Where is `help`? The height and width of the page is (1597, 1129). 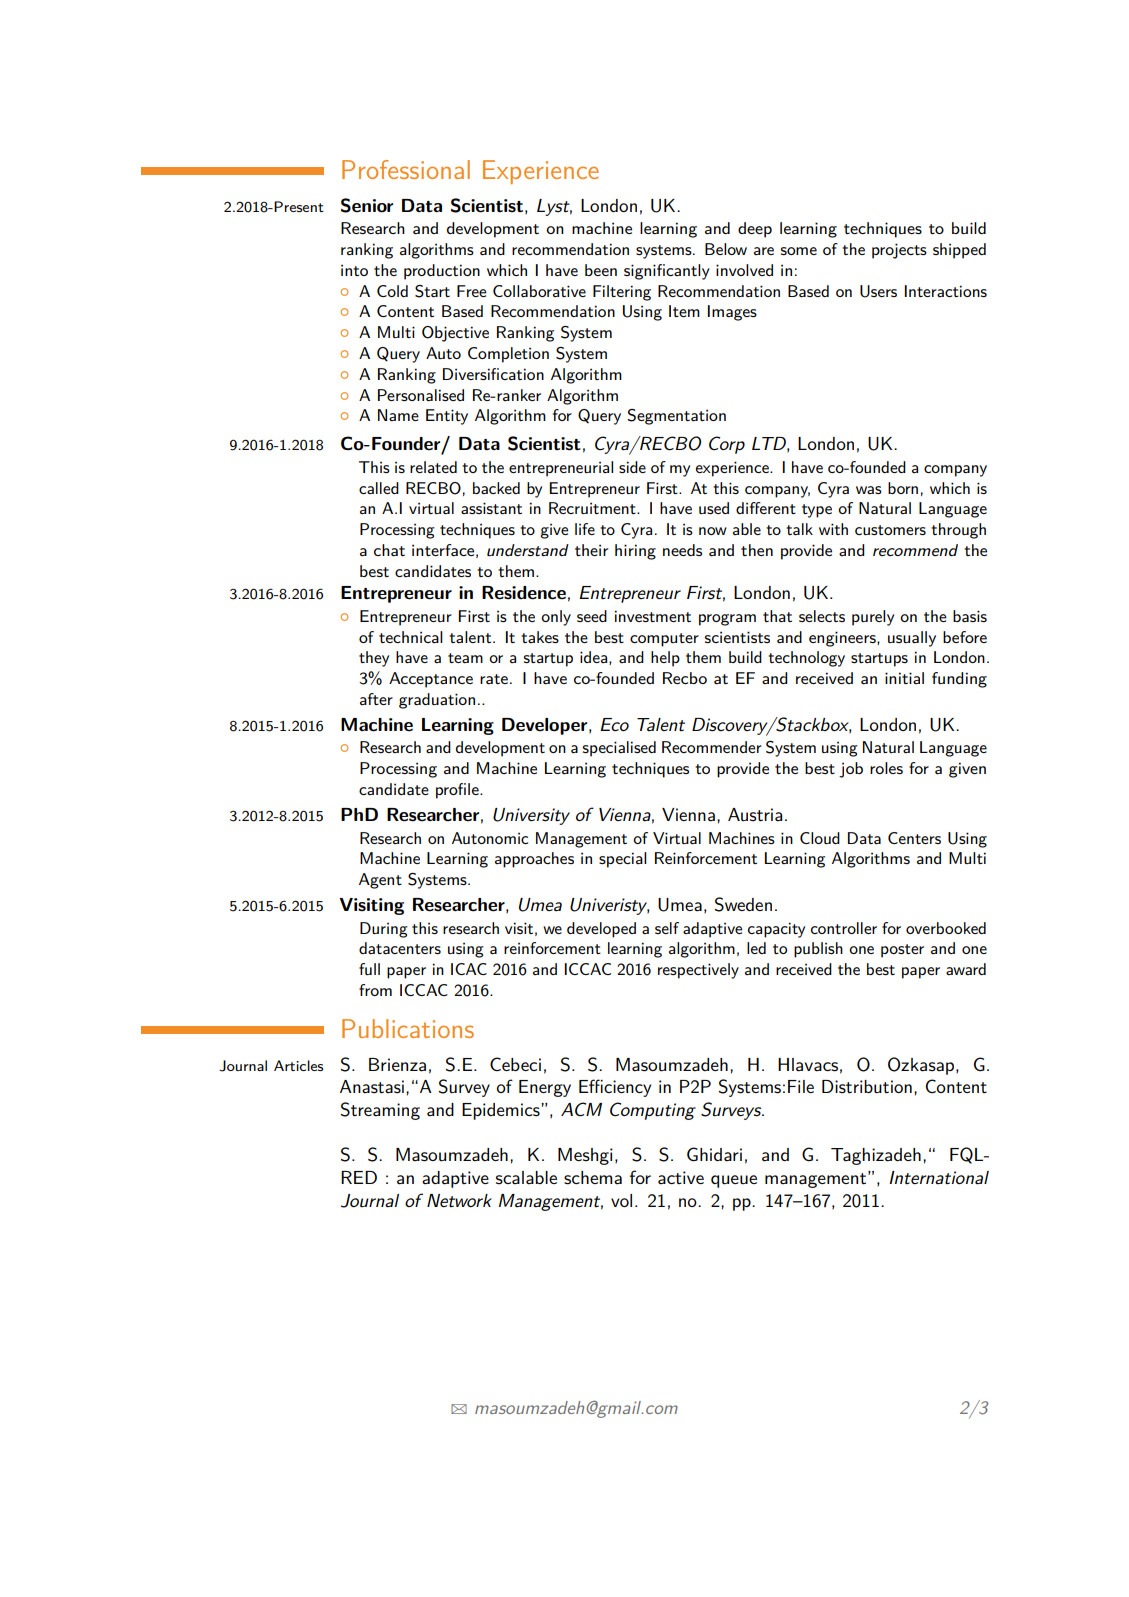
help is located at coordinates (665, 659).
